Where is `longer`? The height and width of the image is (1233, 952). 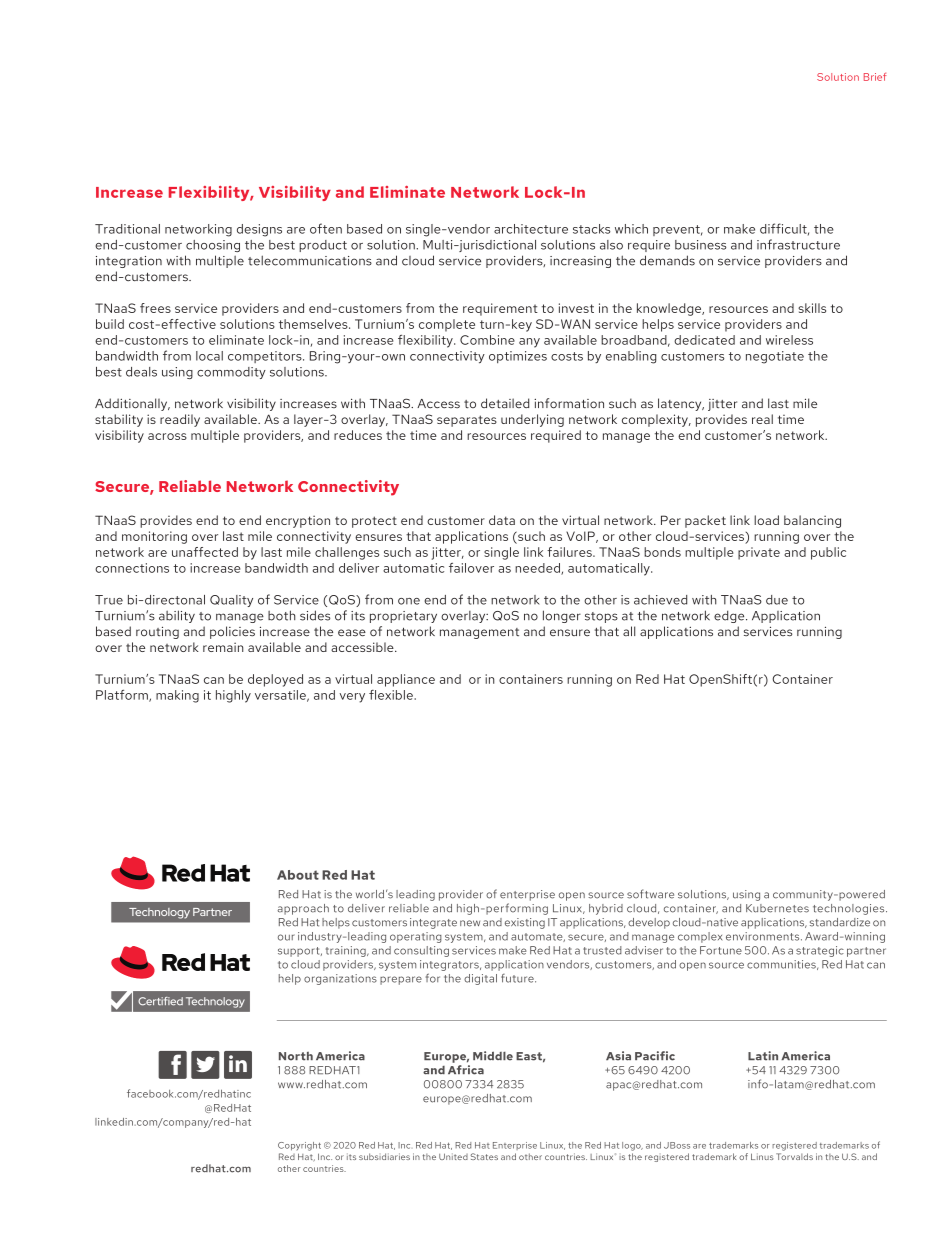 longer is located at coordinates (562, 616).
